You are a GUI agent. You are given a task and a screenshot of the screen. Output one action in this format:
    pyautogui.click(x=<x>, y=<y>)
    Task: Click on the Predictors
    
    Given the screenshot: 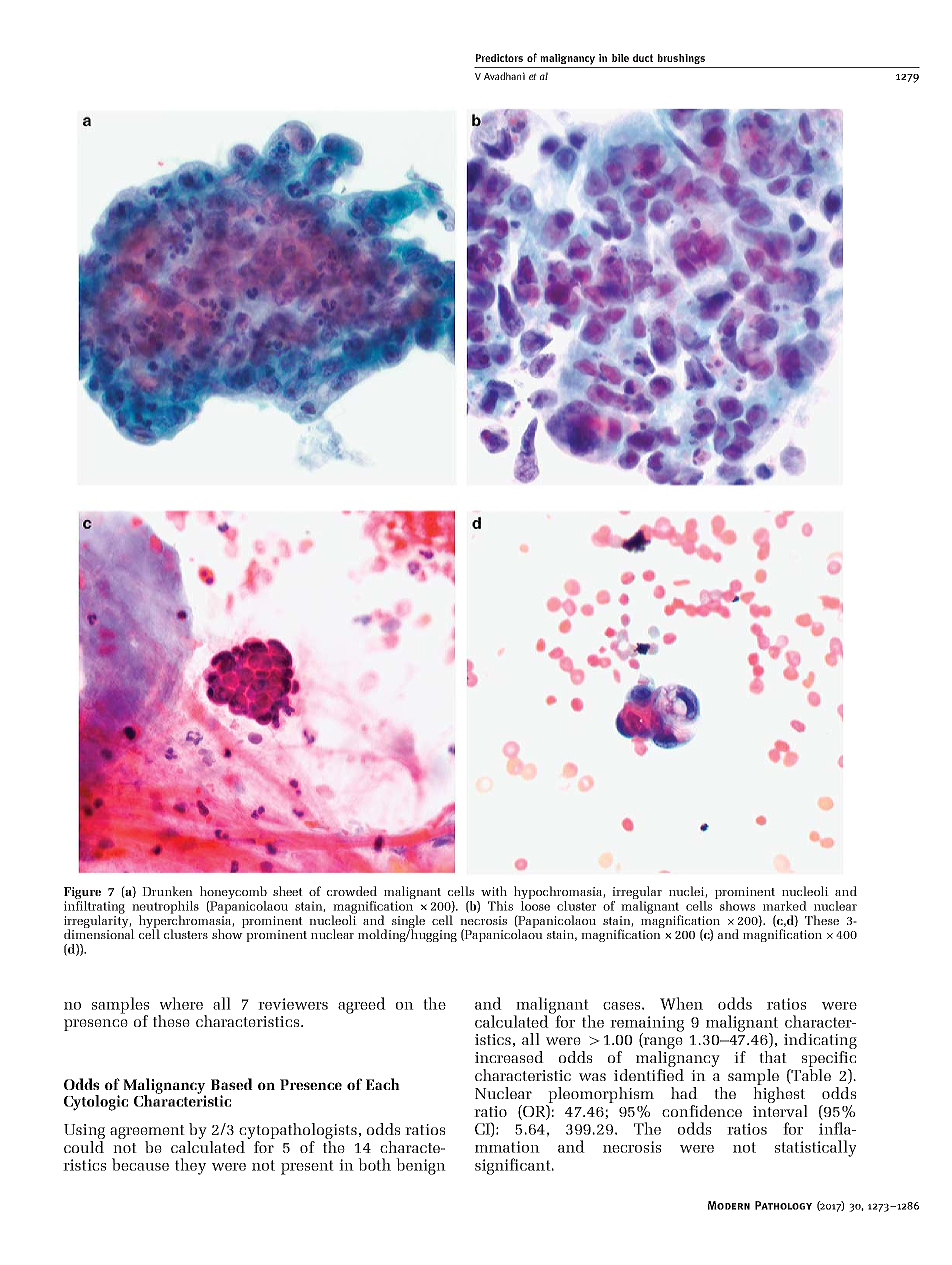 What is the action you would take?
    pyautogui.click(x=499, y=58)
